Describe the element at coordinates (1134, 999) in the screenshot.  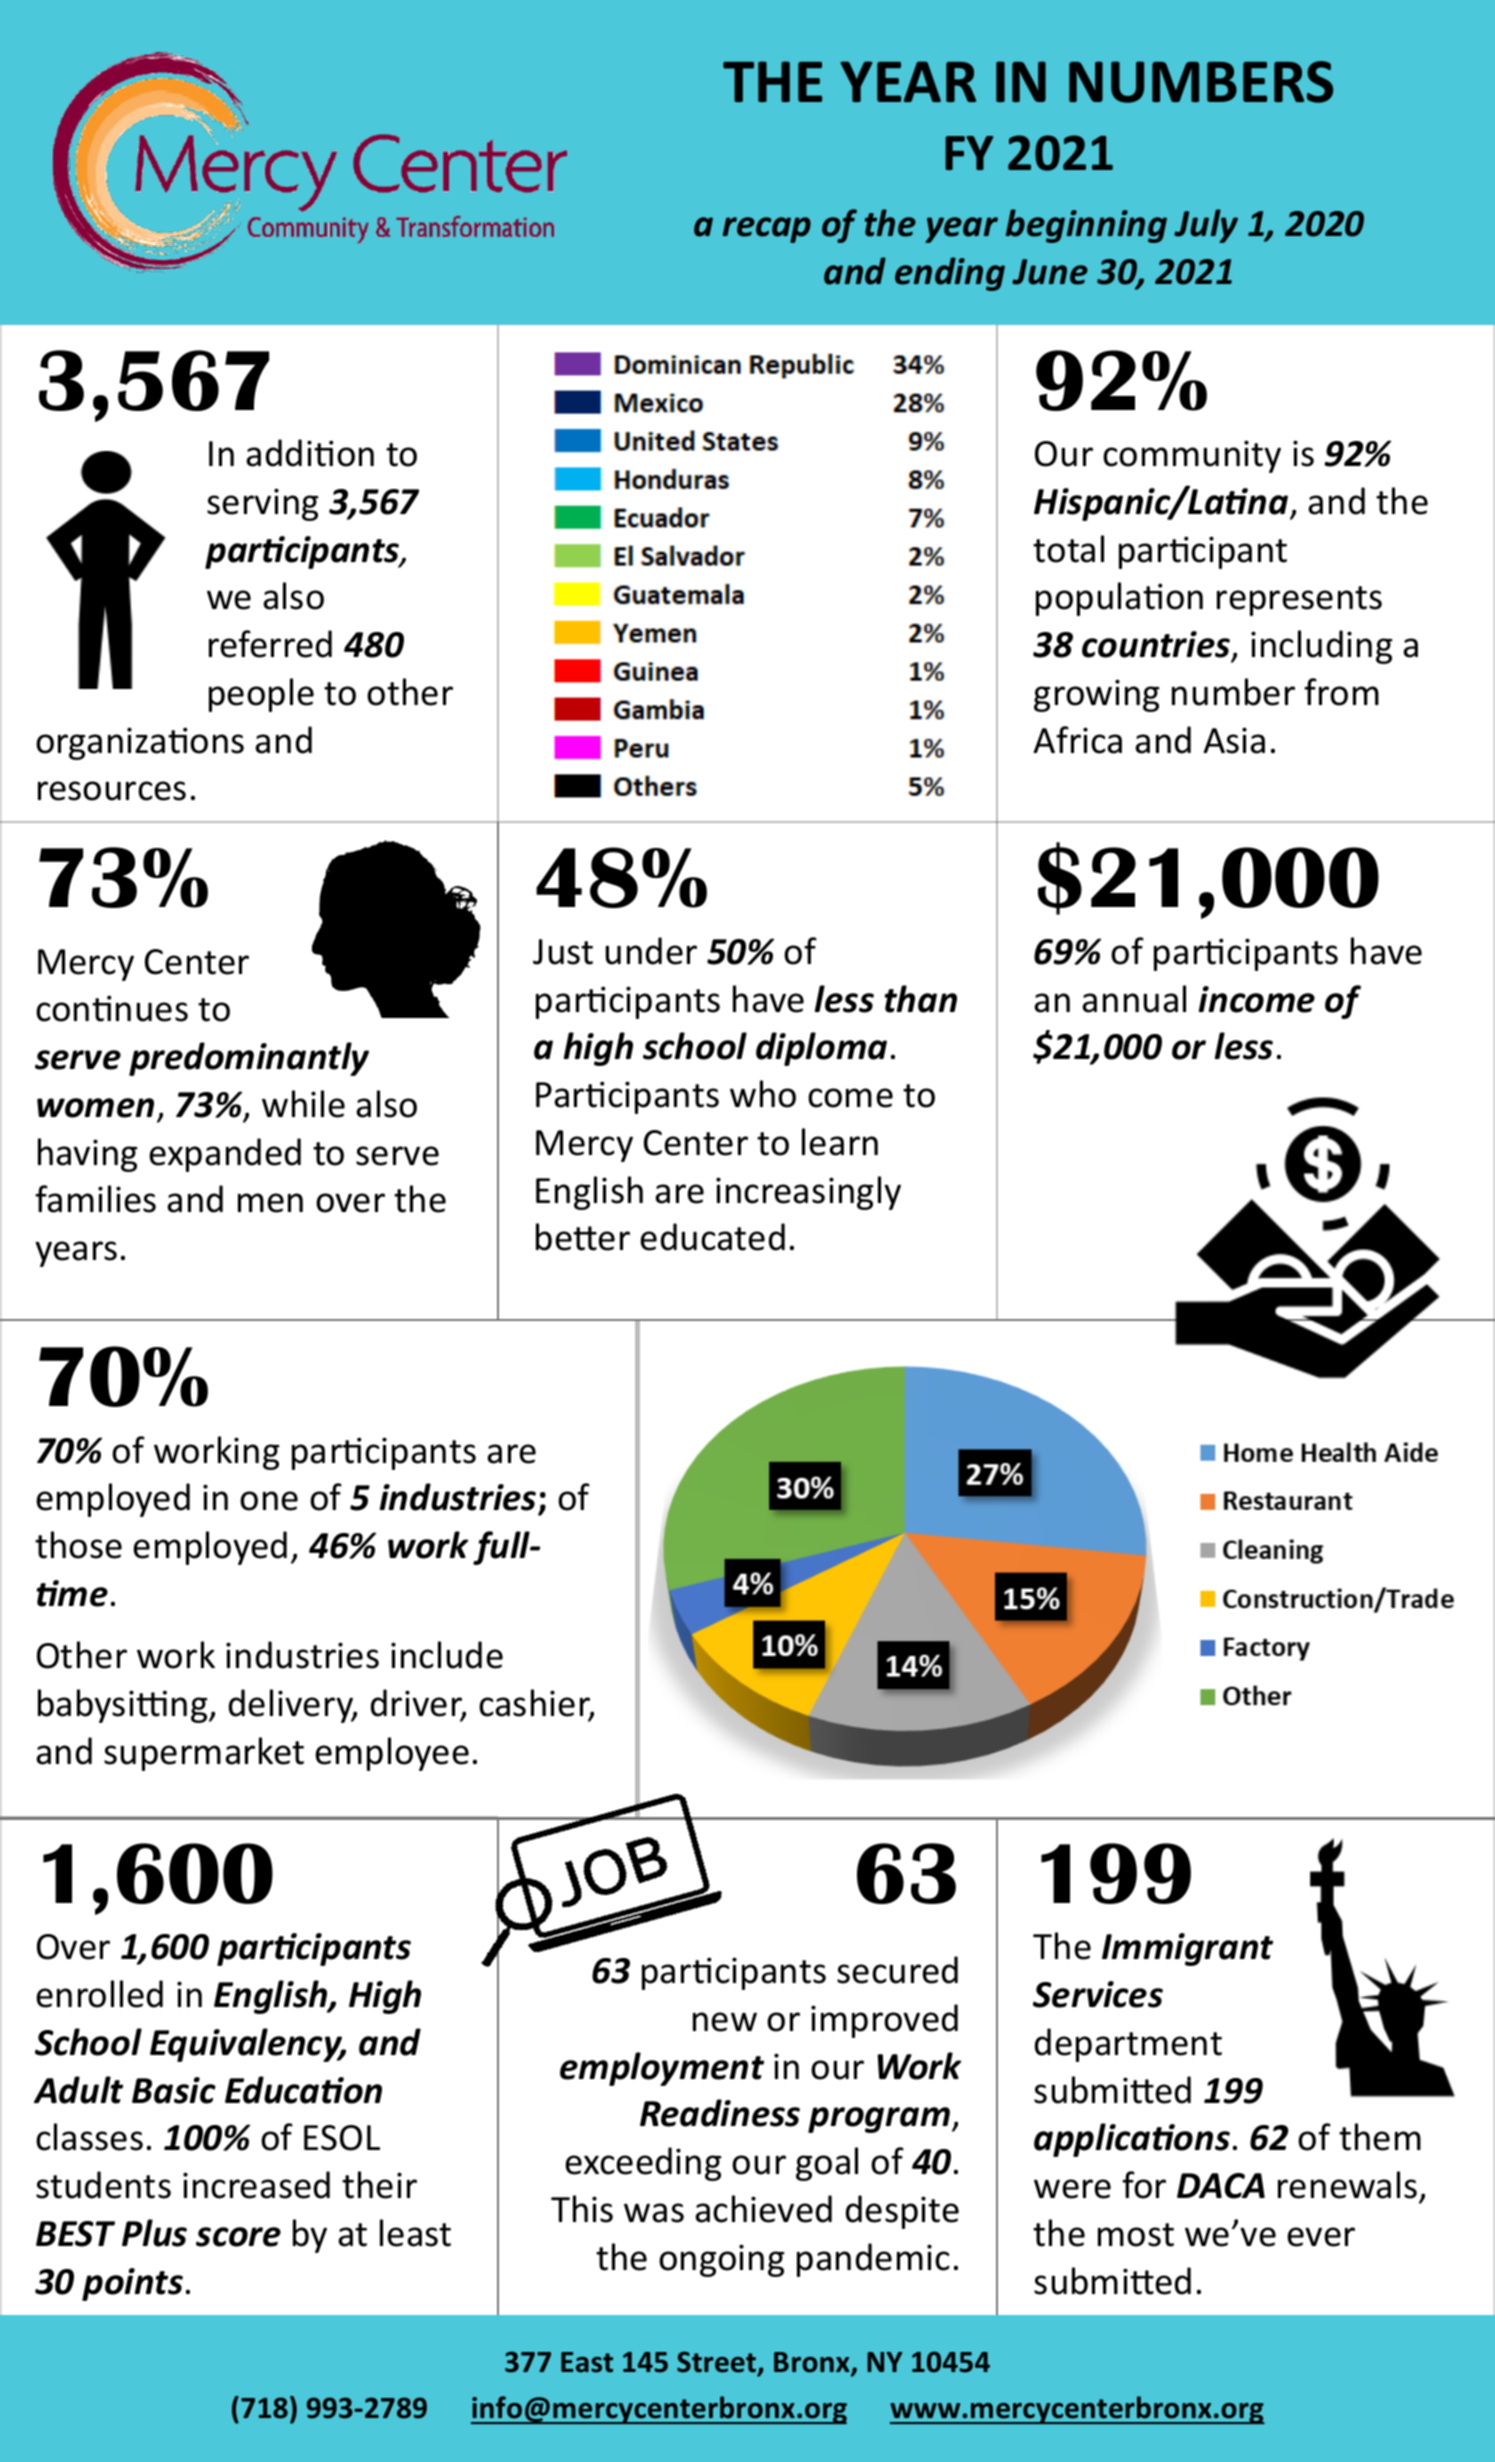
I see `annual` at that location.
